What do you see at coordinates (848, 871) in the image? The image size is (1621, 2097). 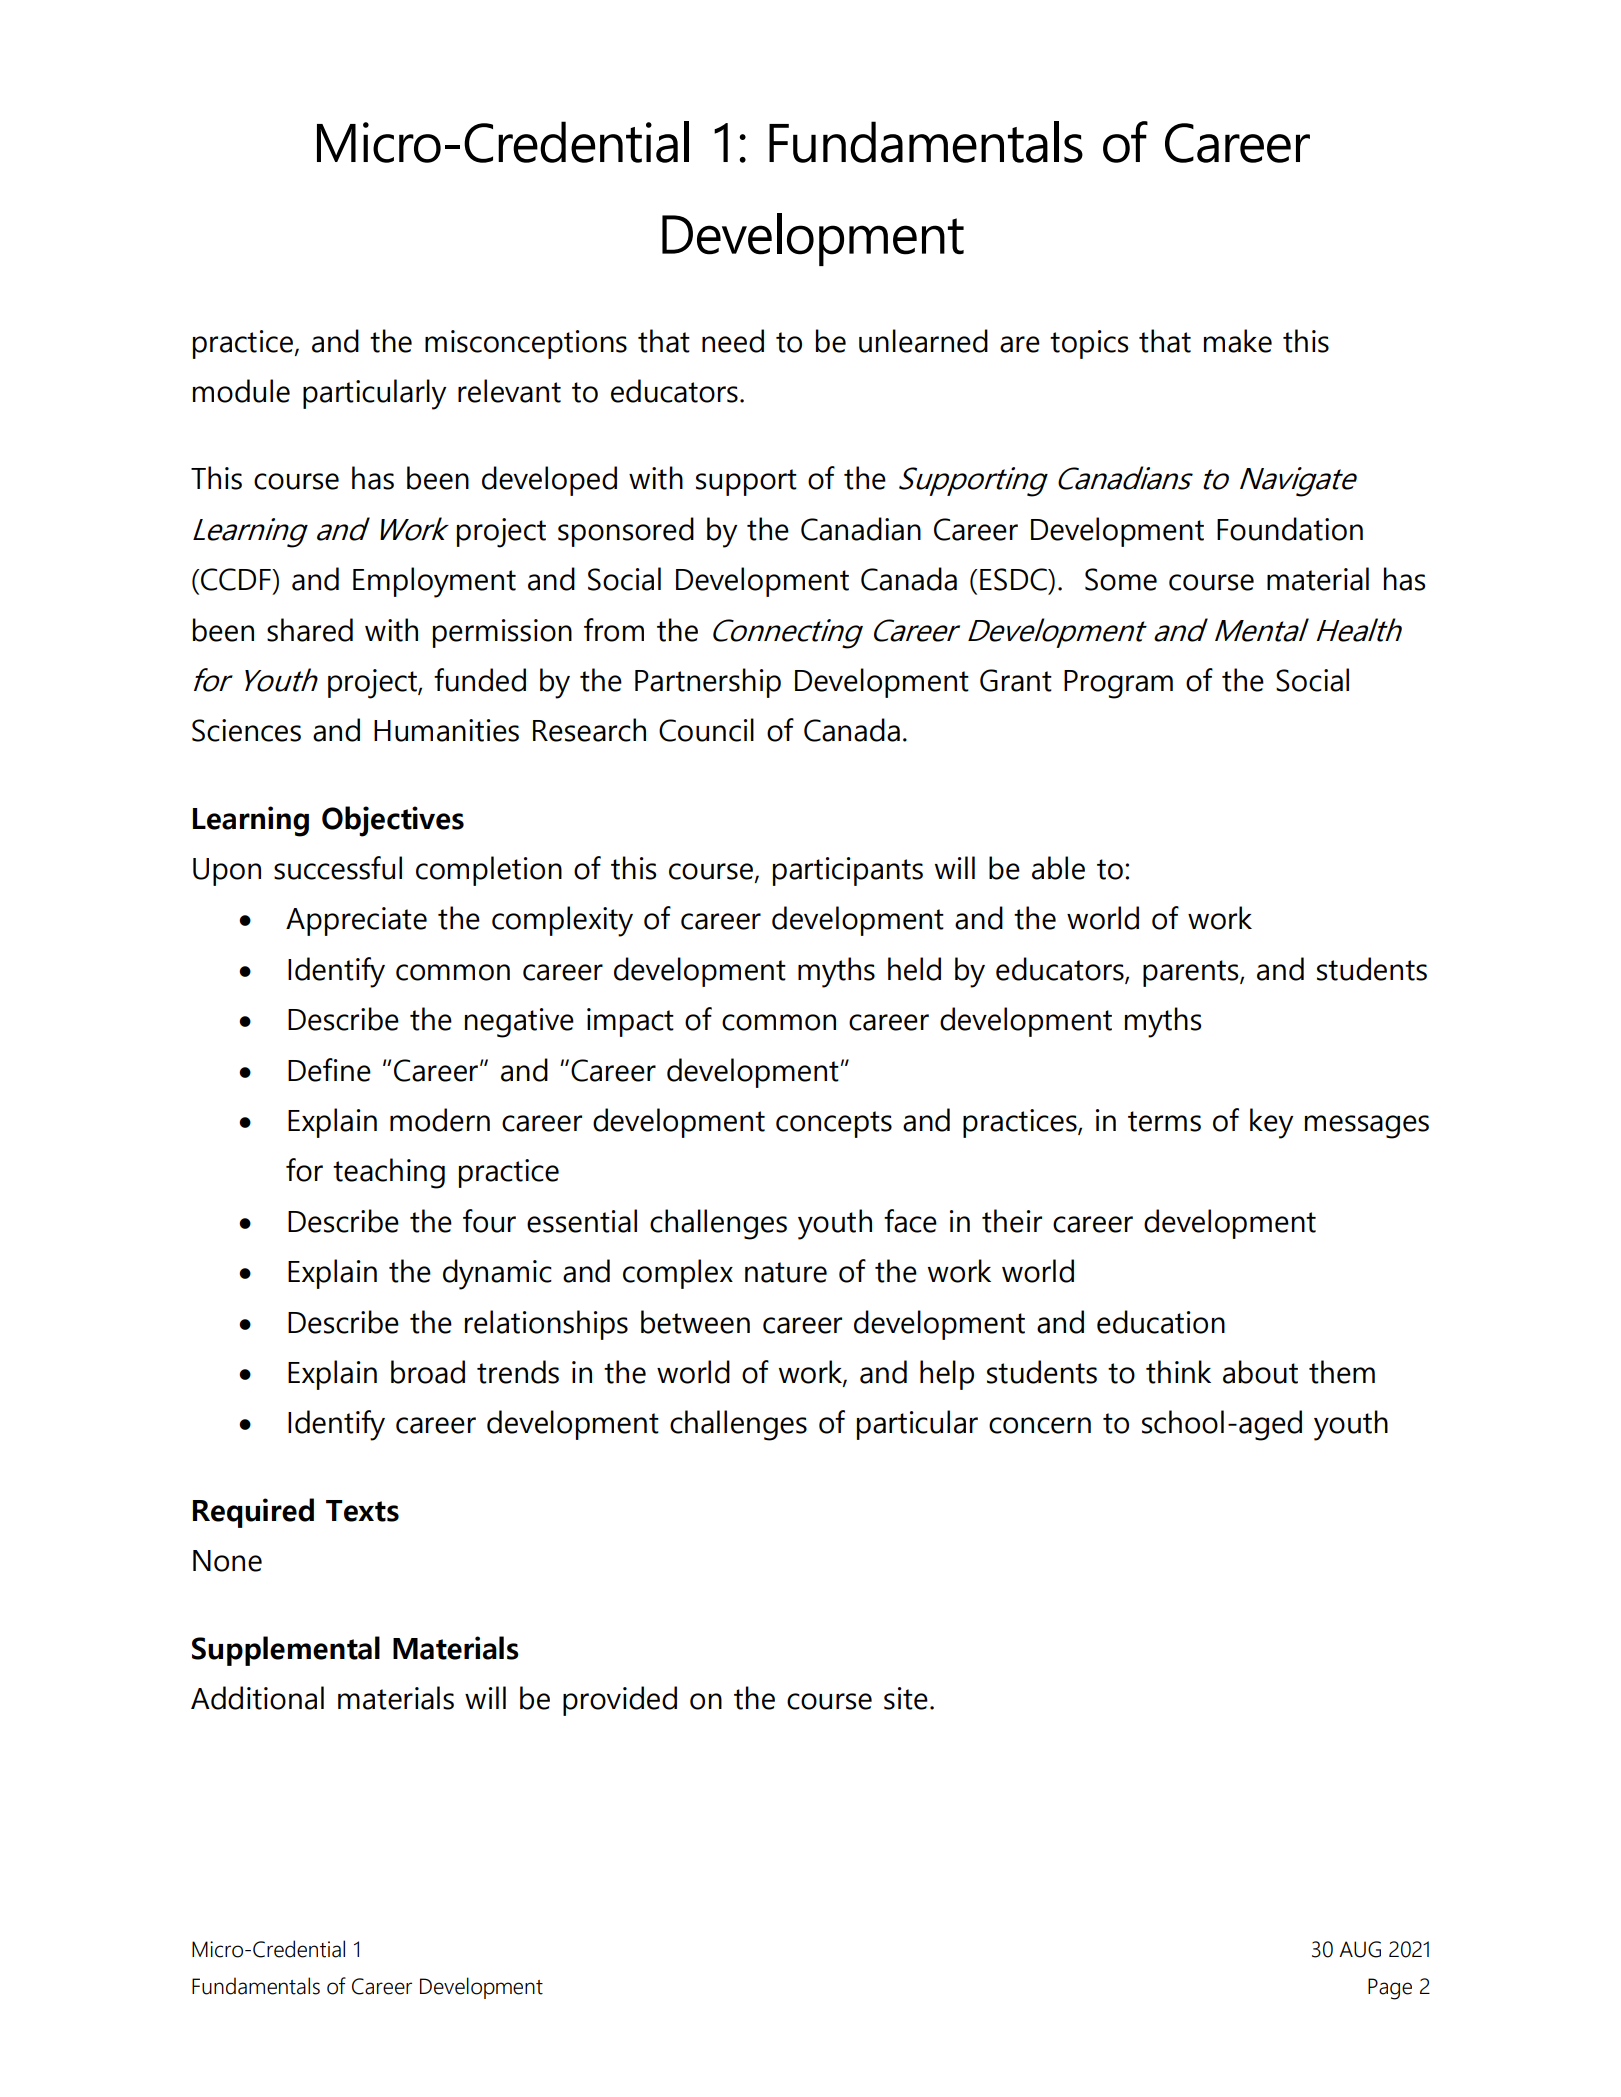 I see `participants` at bounding box center [848, 871].
